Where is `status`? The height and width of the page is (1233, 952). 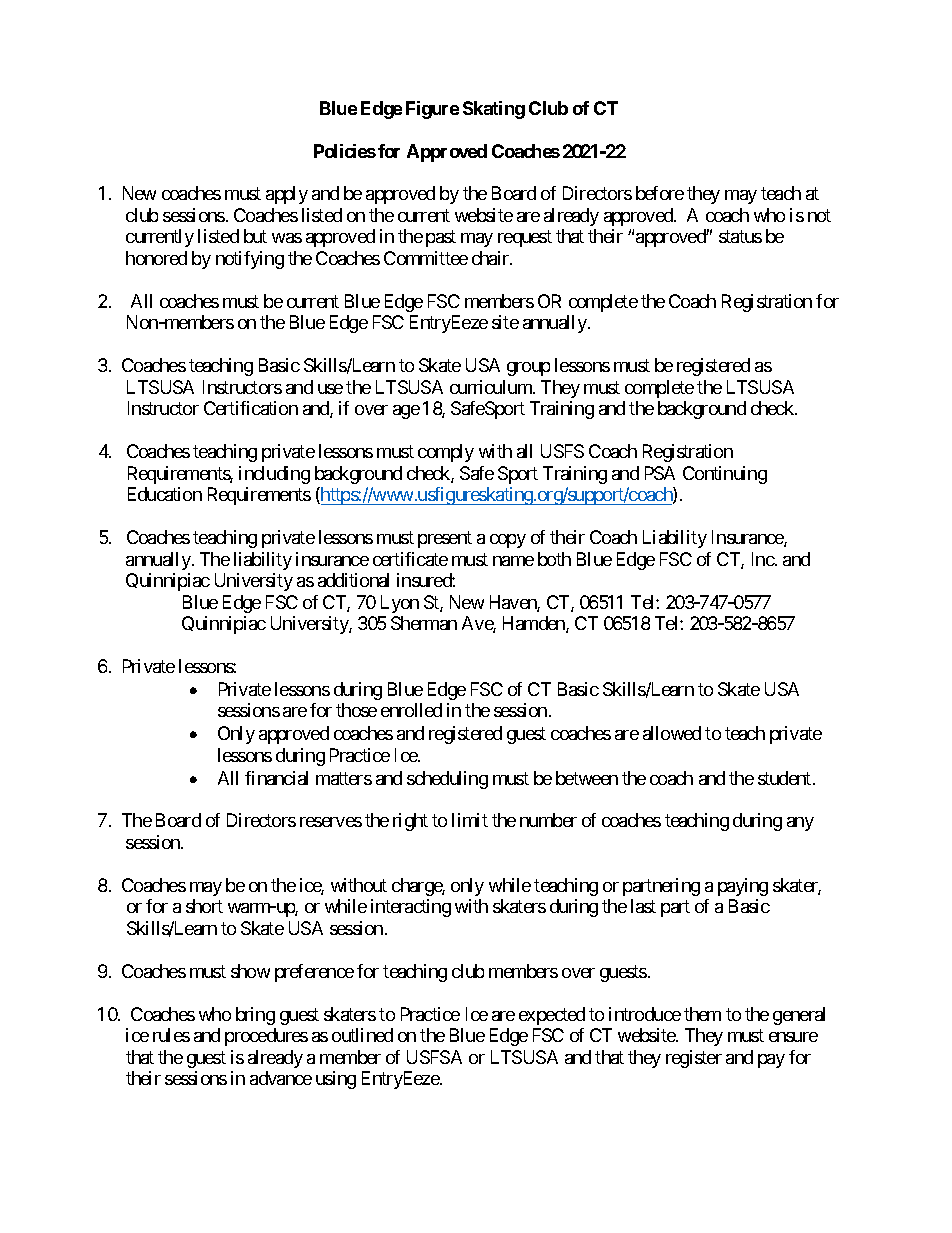 status is located at coordinates (740, 237).
